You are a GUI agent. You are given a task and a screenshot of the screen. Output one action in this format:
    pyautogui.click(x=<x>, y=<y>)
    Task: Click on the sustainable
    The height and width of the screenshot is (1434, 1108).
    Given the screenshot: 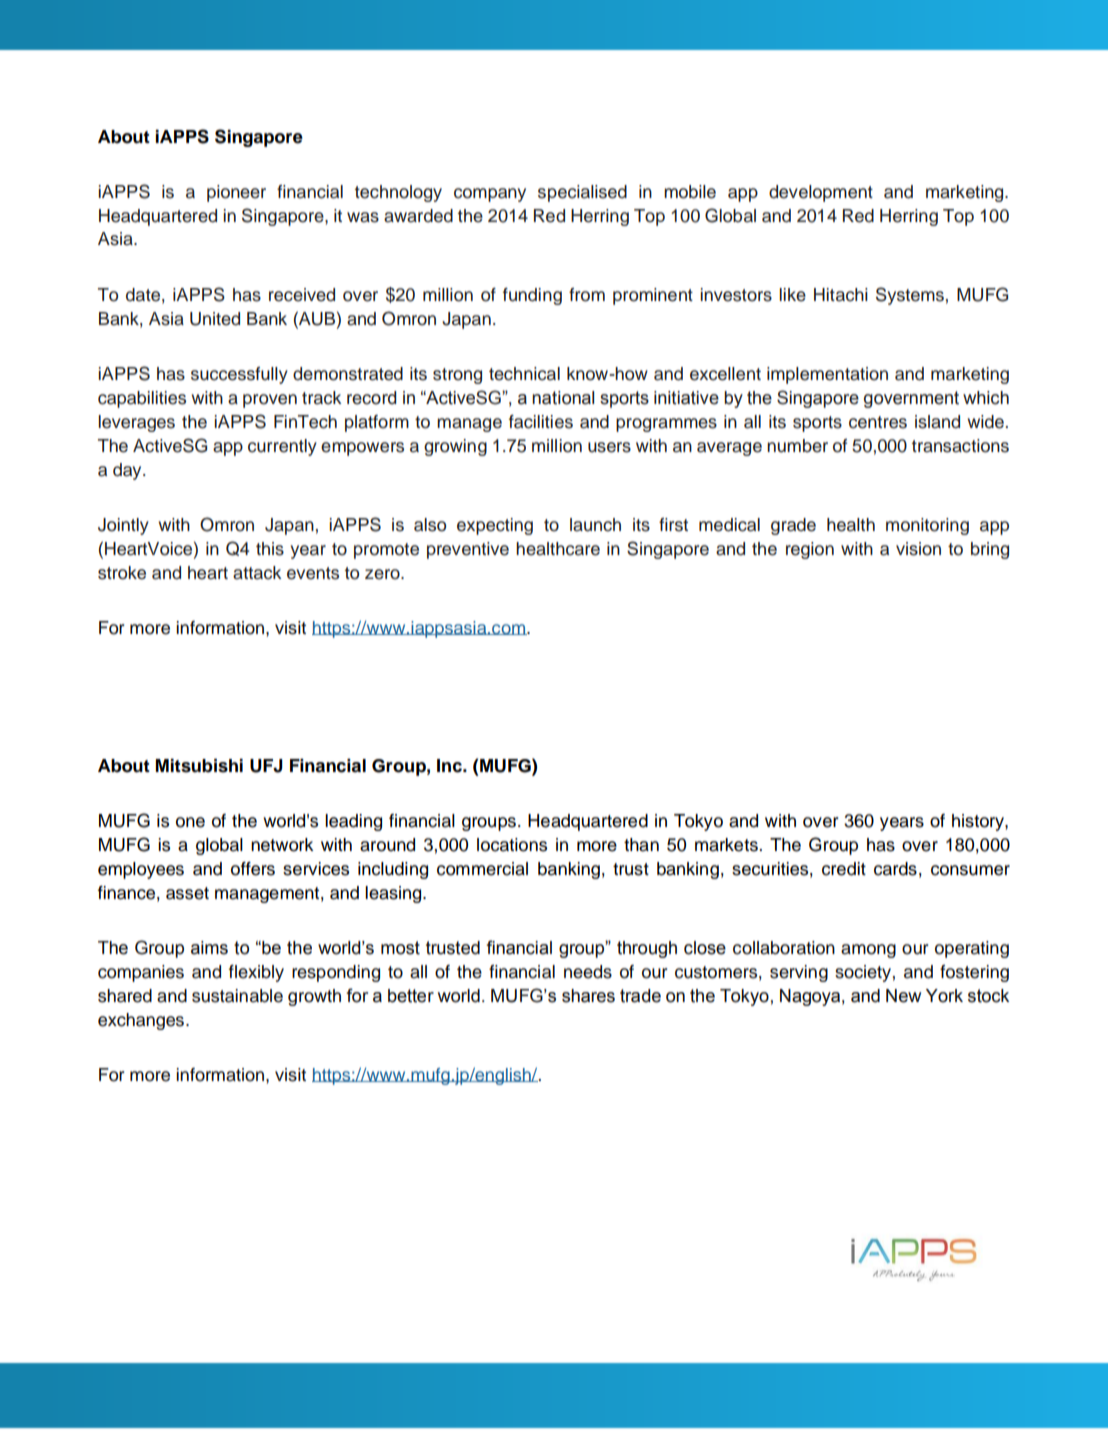 What is the action you would take?
    pyautogui.click(x=237, y=996)
